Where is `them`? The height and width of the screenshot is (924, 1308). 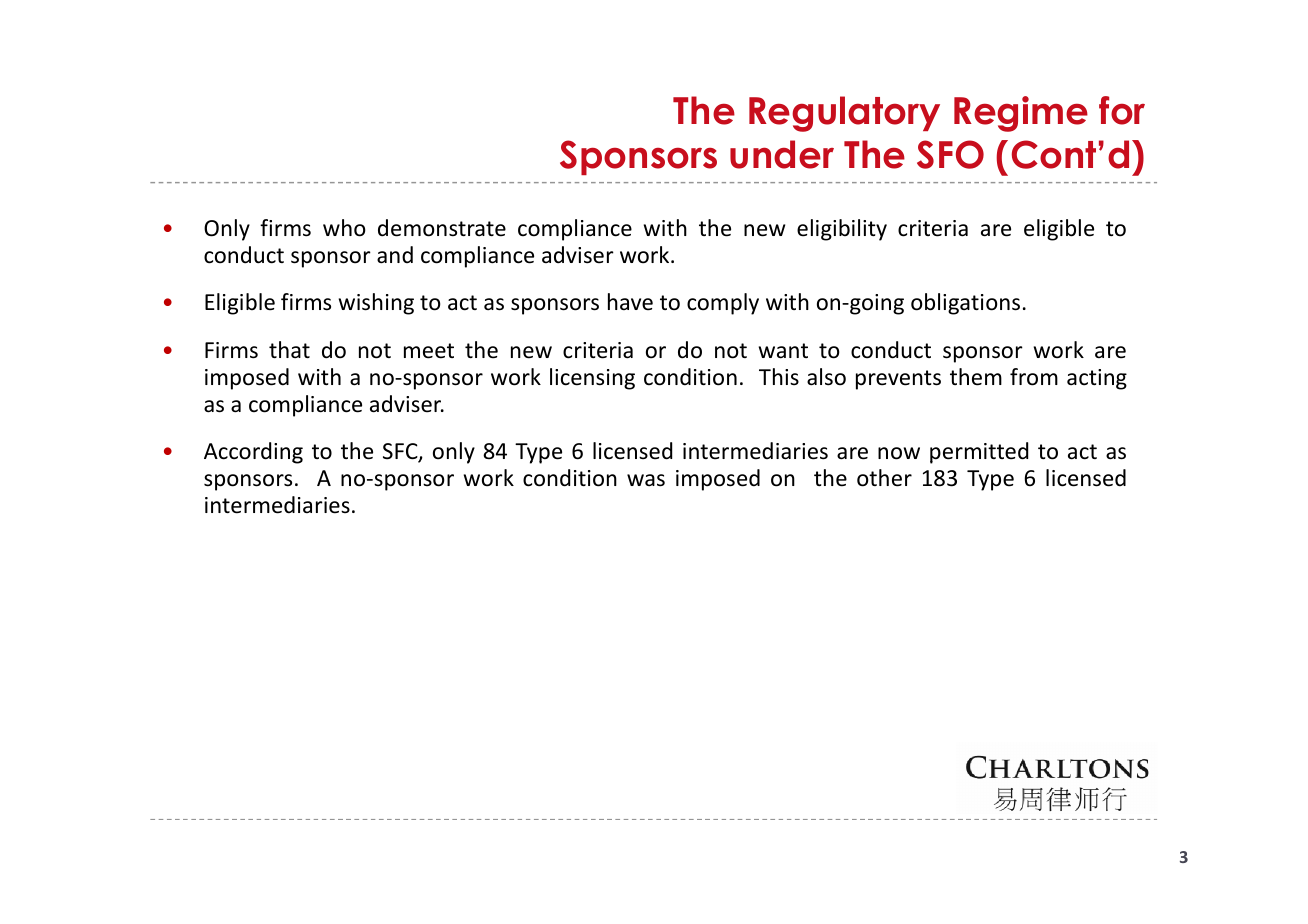 them is located at coordinates (976, 377).
